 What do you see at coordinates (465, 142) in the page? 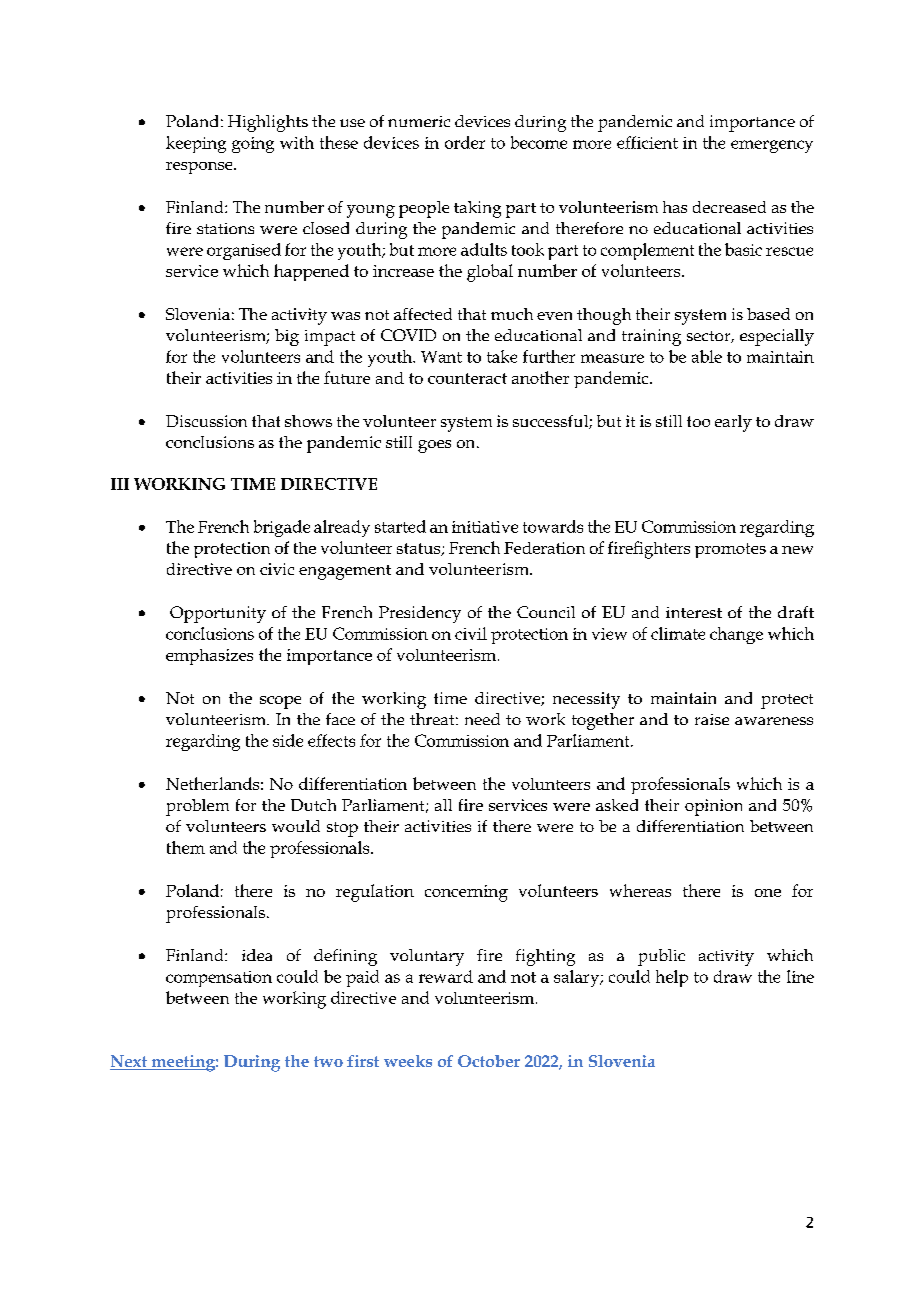
I see `order` at bounding box center [465, 142].
